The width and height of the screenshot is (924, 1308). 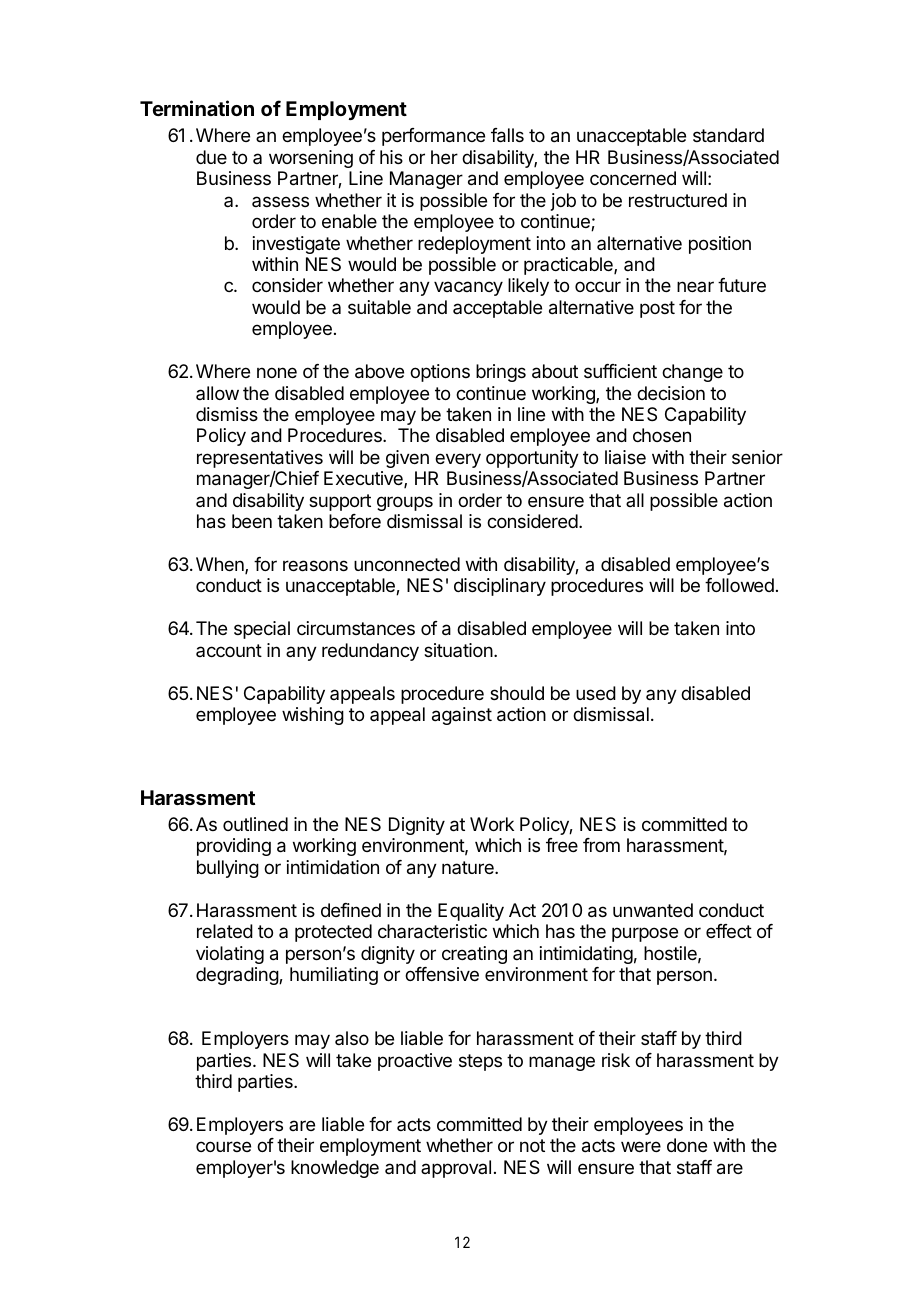 I want to click on providing, so click(x=234, y=847).
